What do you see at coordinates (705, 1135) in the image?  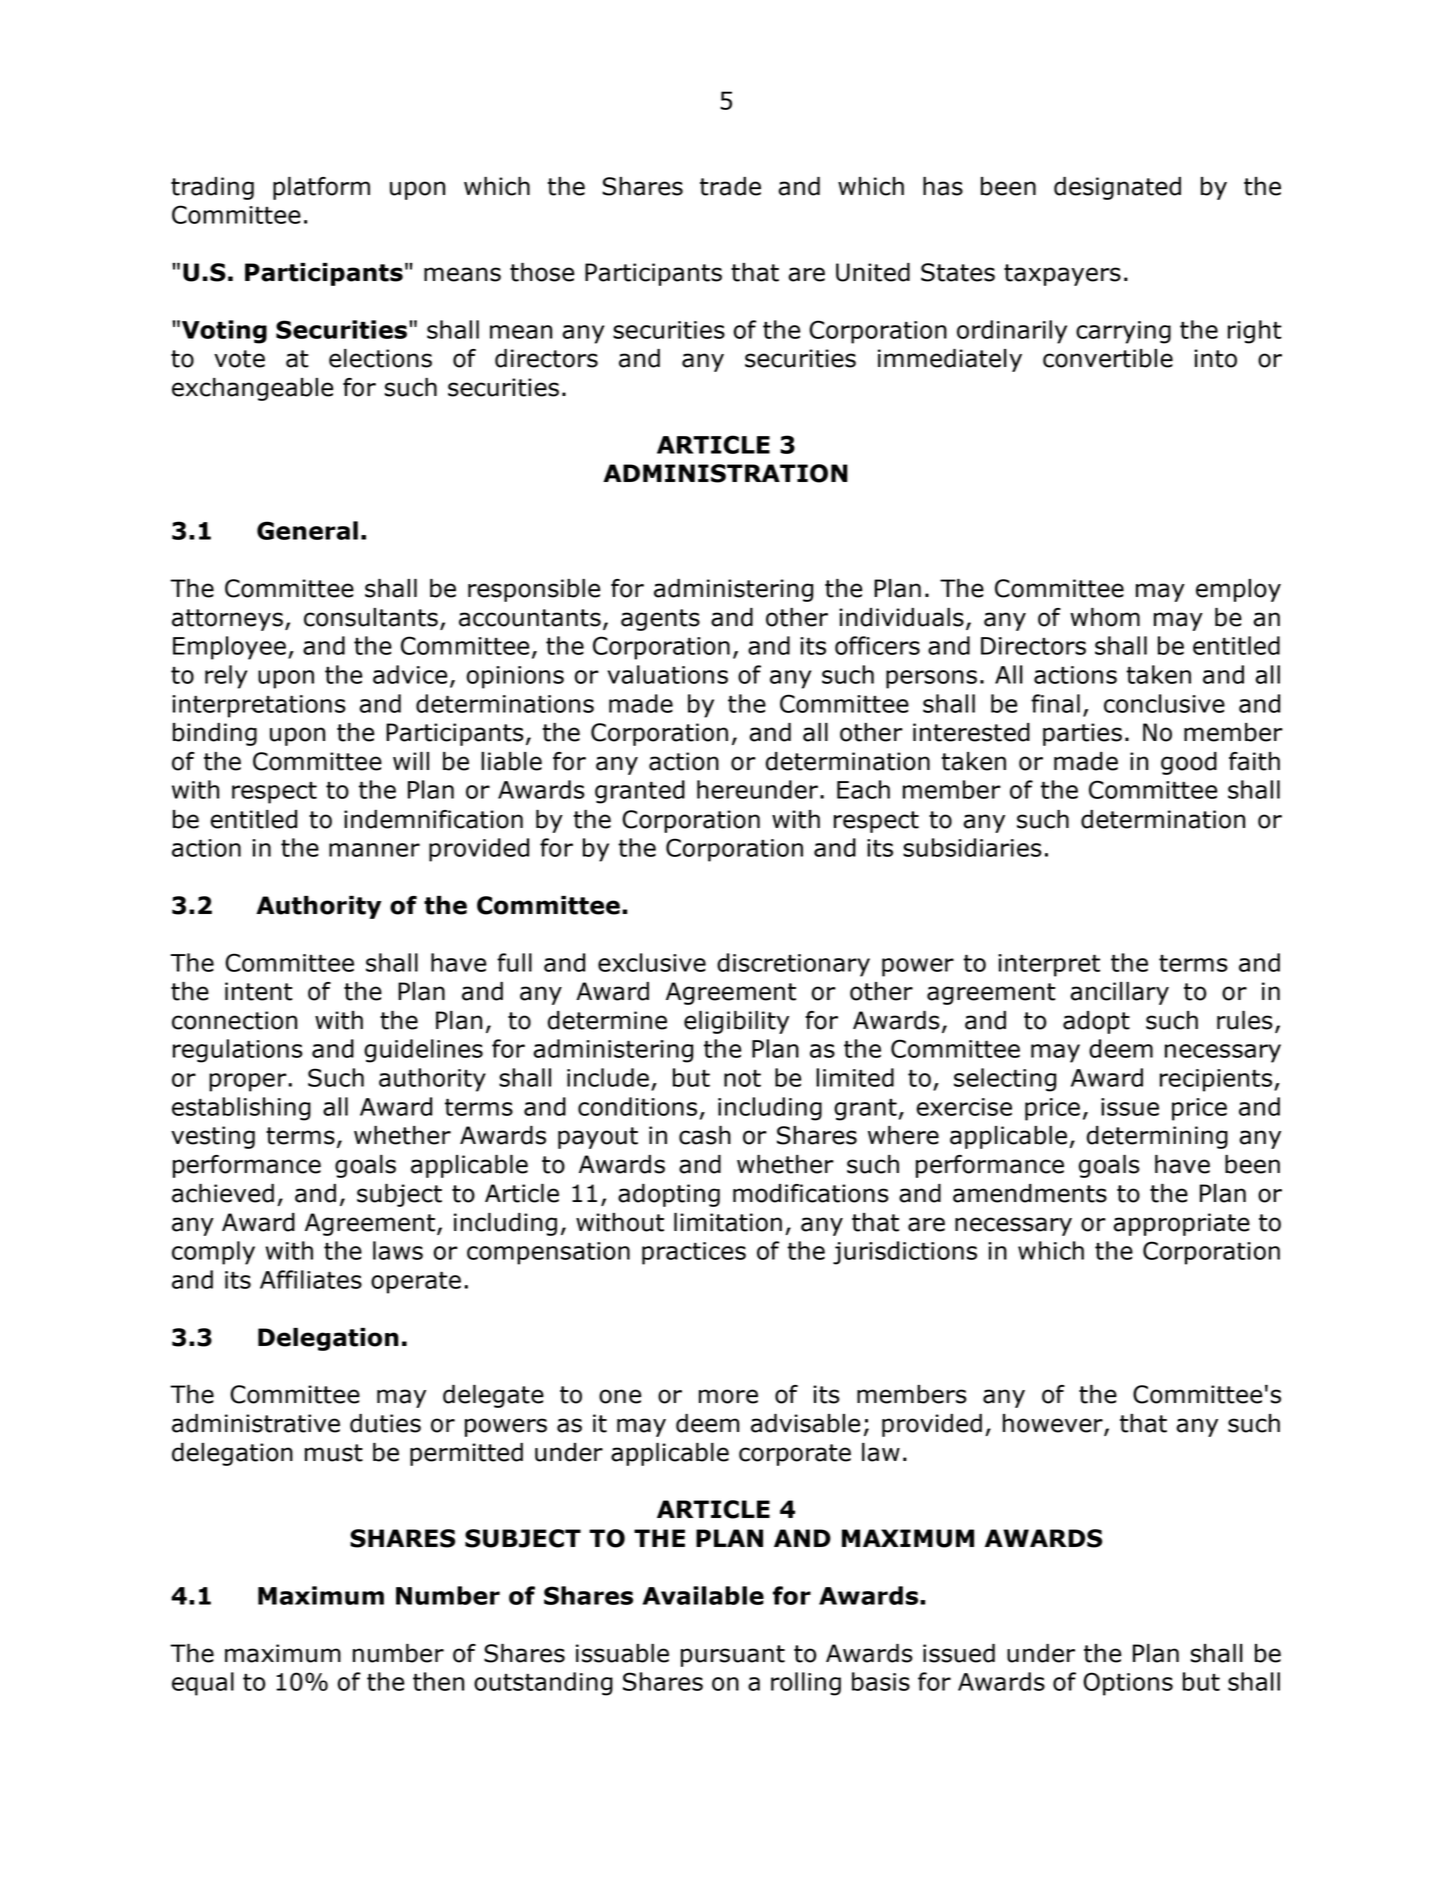 I see `cash` at bounding box center [705, 1135].
